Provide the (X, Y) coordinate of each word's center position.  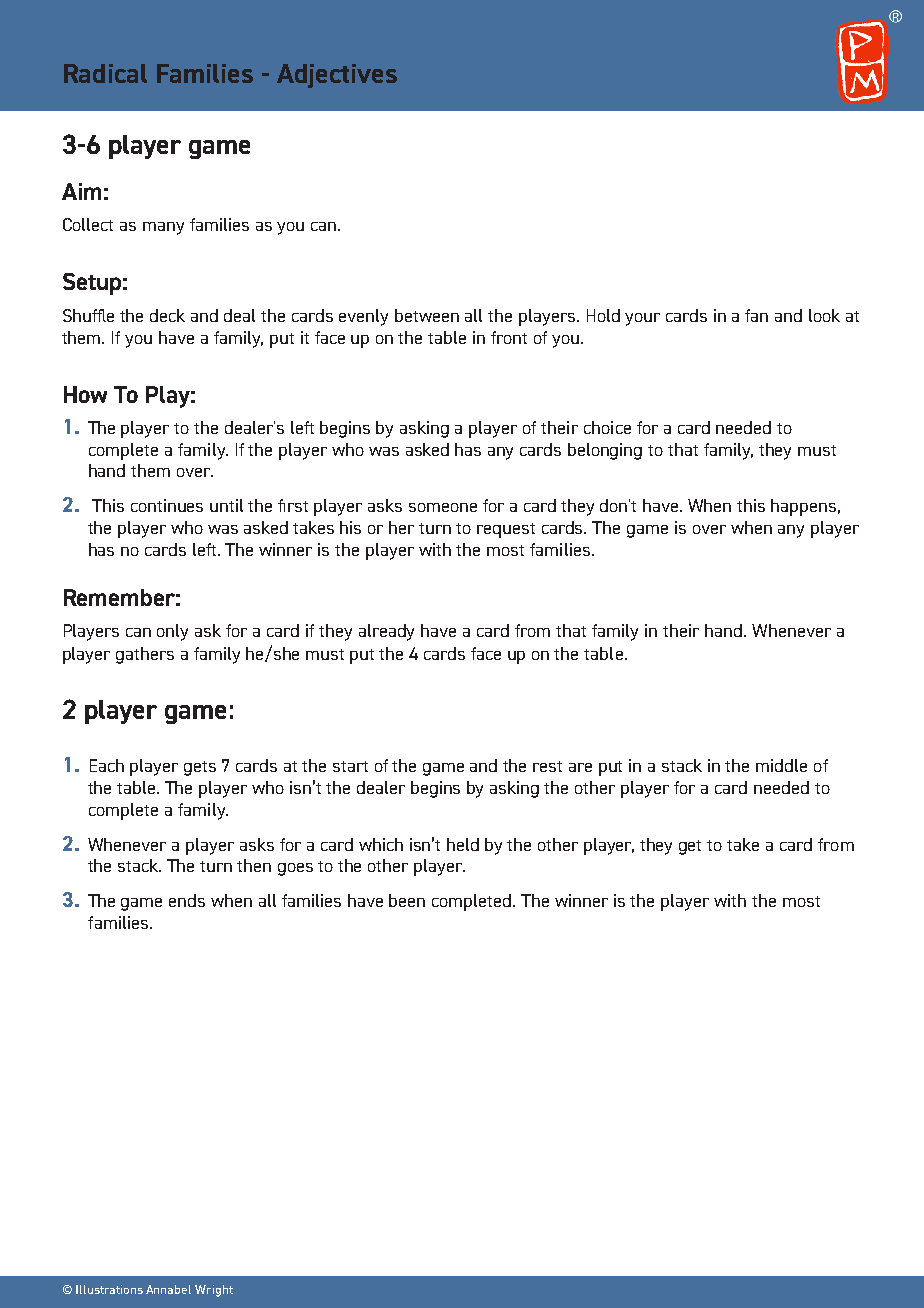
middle (781, 765)
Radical (105, 73)
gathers (145, 655)
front (509, 337)
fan (756, 315)
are (580, 767)
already (386, 632)
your (642, 319)
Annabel (168, 1289)
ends (187, 900)
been (407, 900)
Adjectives (337, 76)
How (85, 394)
